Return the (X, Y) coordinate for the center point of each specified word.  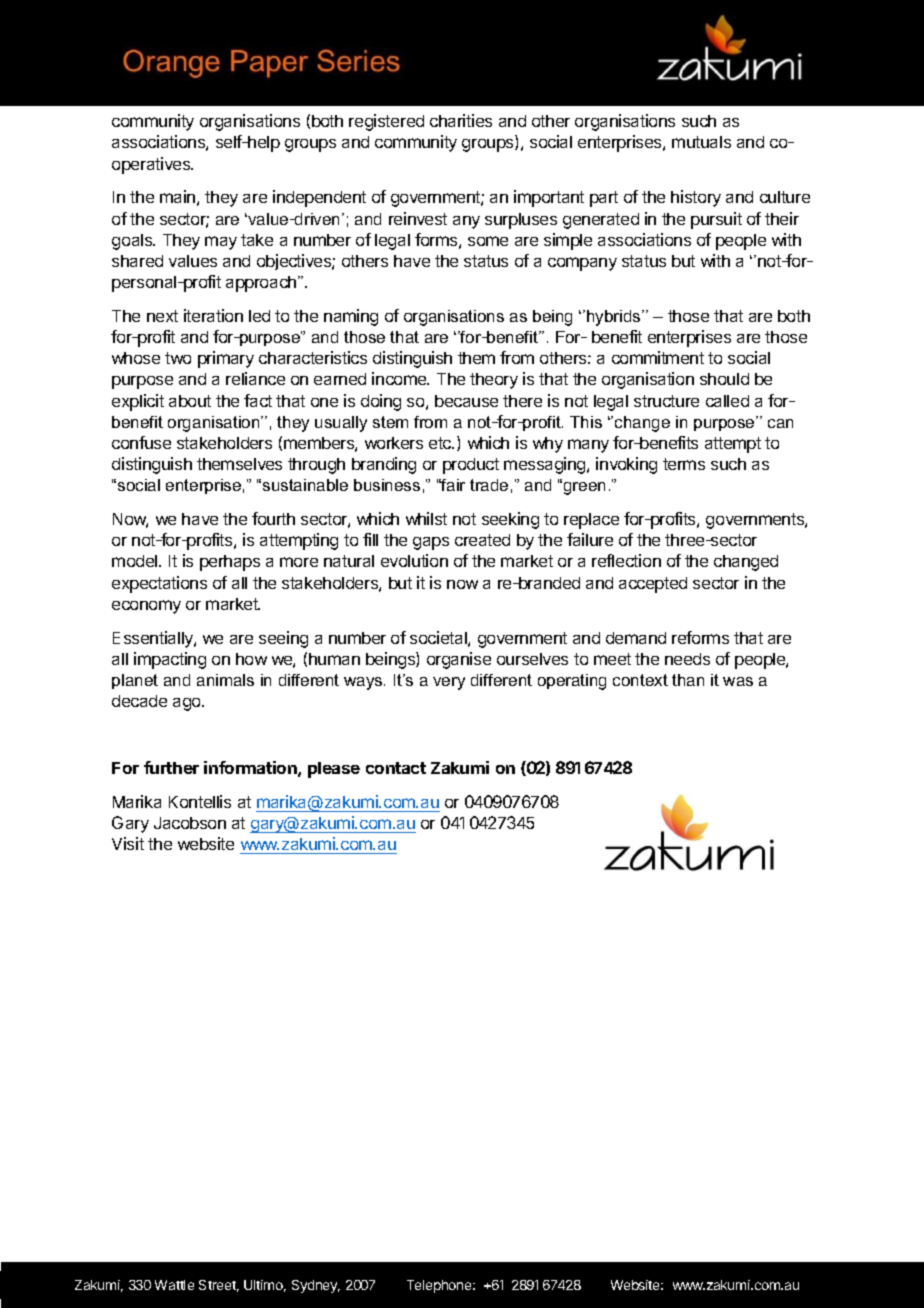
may (221, 243)
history (696, 198)
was (738, 681)
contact (396, 768)
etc (441, 443)
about (190, 401)
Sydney (316, 1286)
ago (188, 704)
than (688, 680)
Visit (128, 843)
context (640, 680)
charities (461, 120)
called (727, 401)
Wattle (174, 1285)
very (449, 683)
